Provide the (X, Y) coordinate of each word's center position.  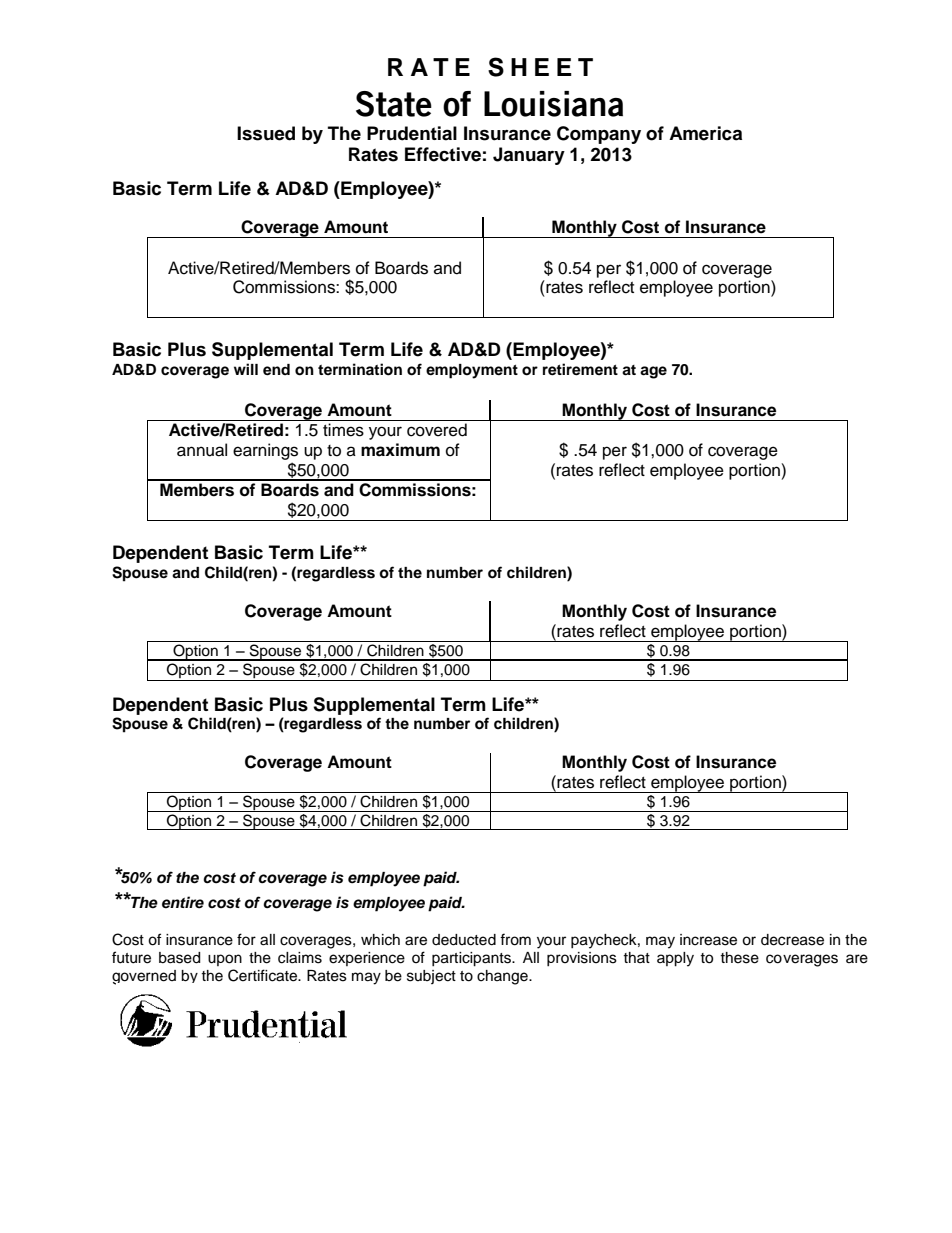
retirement (580, 369)
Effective (443, 154)
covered (437, 430)
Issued (266, 133)
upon (225, 960)
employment (472, 371)
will (246, 369)
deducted (464, 940)
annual (202, 450)
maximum (400, 450)
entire (183, 902)
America (705, 133)
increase (708, 940)
